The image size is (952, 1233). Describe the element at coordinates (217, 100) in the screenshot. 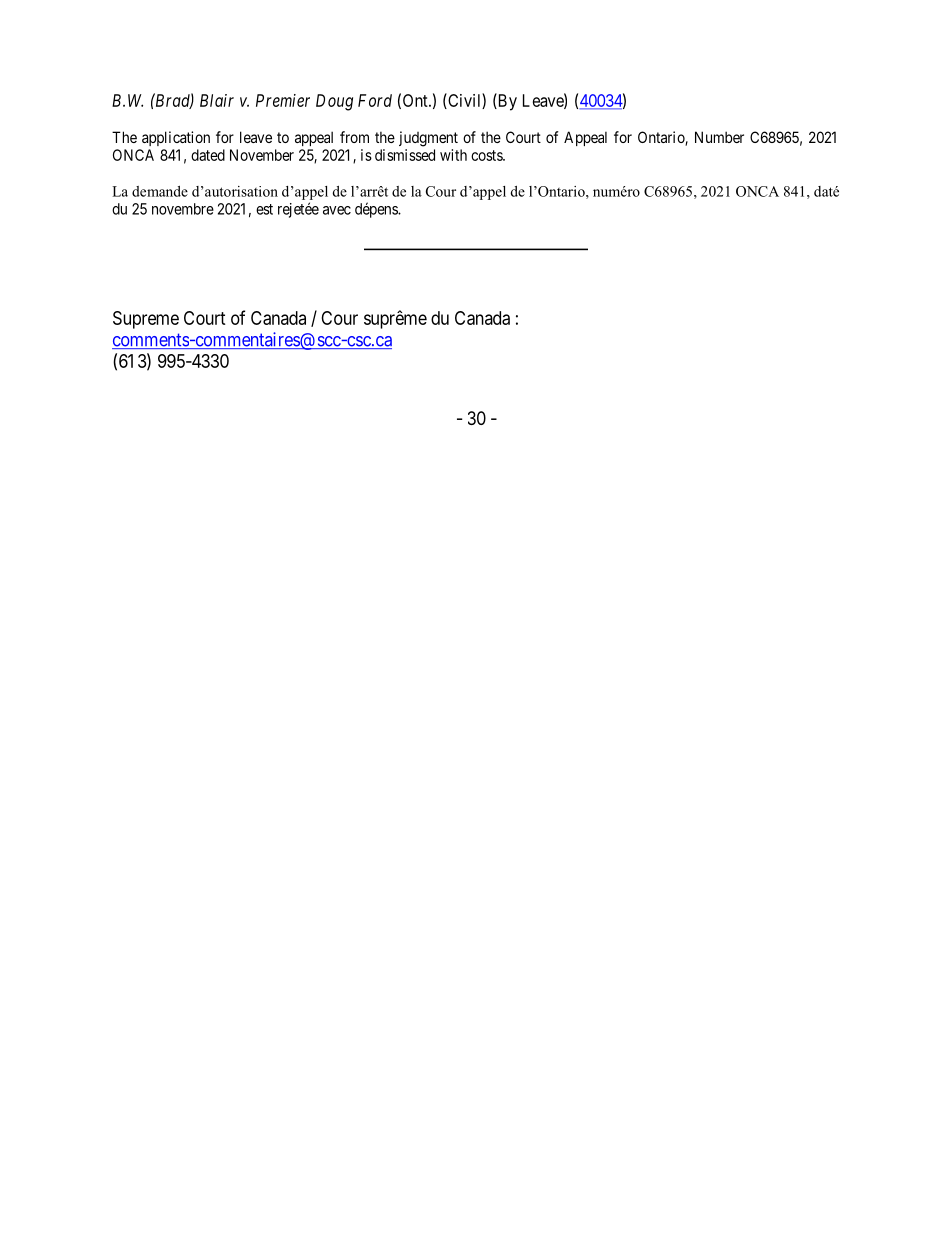

I see `Blair` at that location.
